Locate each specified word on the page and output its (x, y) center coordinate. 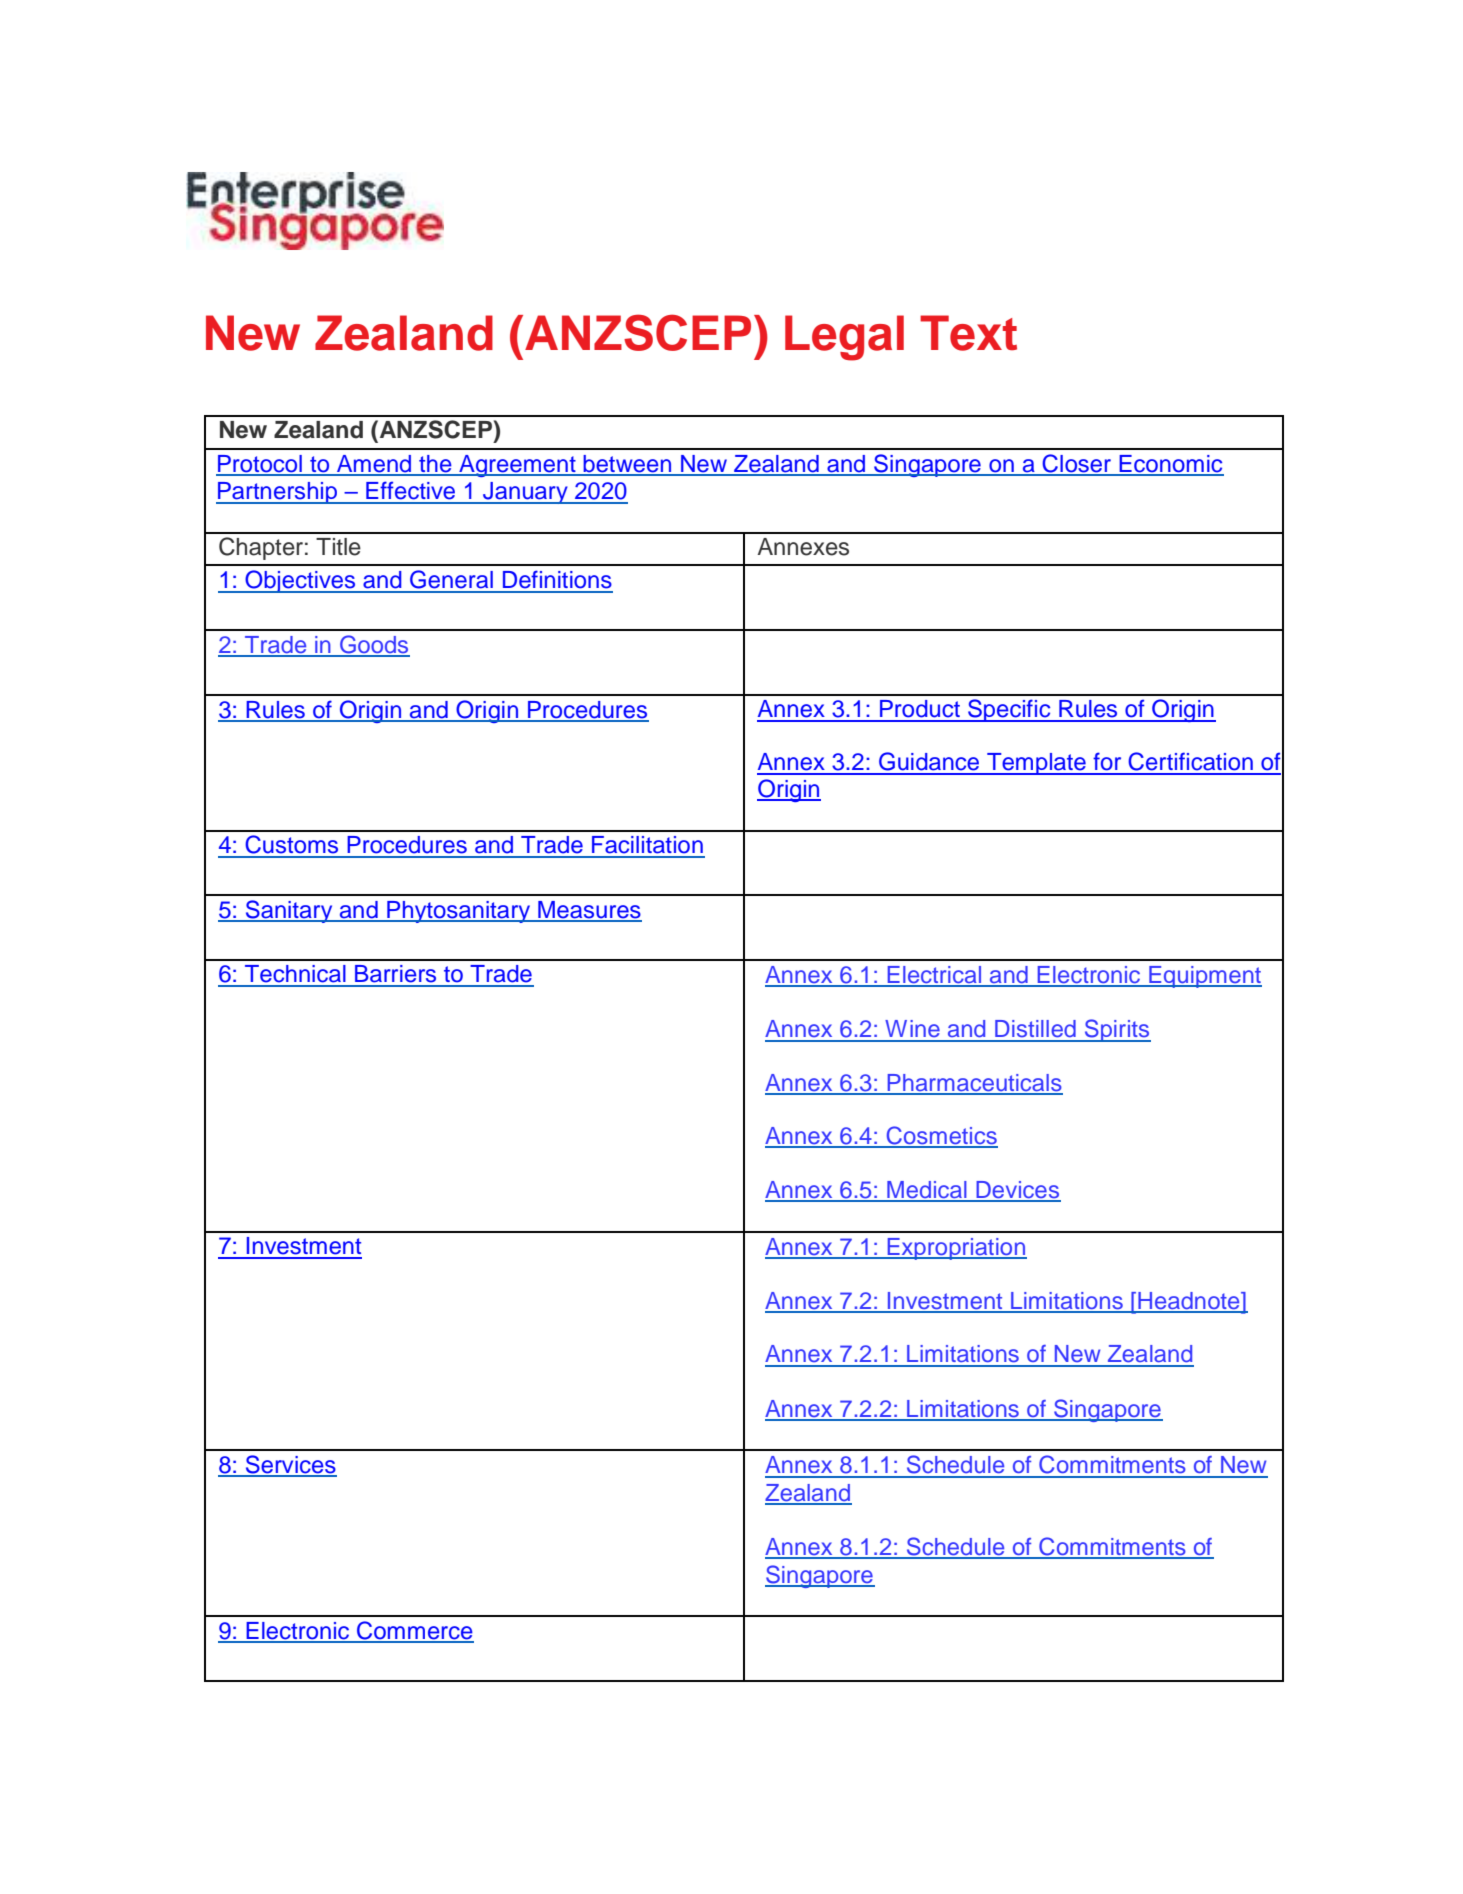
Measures (589, 911)
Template (1036, 764)
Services (290, 1465)
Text (968, 333)
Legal (844, 338)
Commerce (414, 1631)
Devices (1017, 1191)
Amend (374, 465)
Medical (927, 1191)
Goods (374, 645)
